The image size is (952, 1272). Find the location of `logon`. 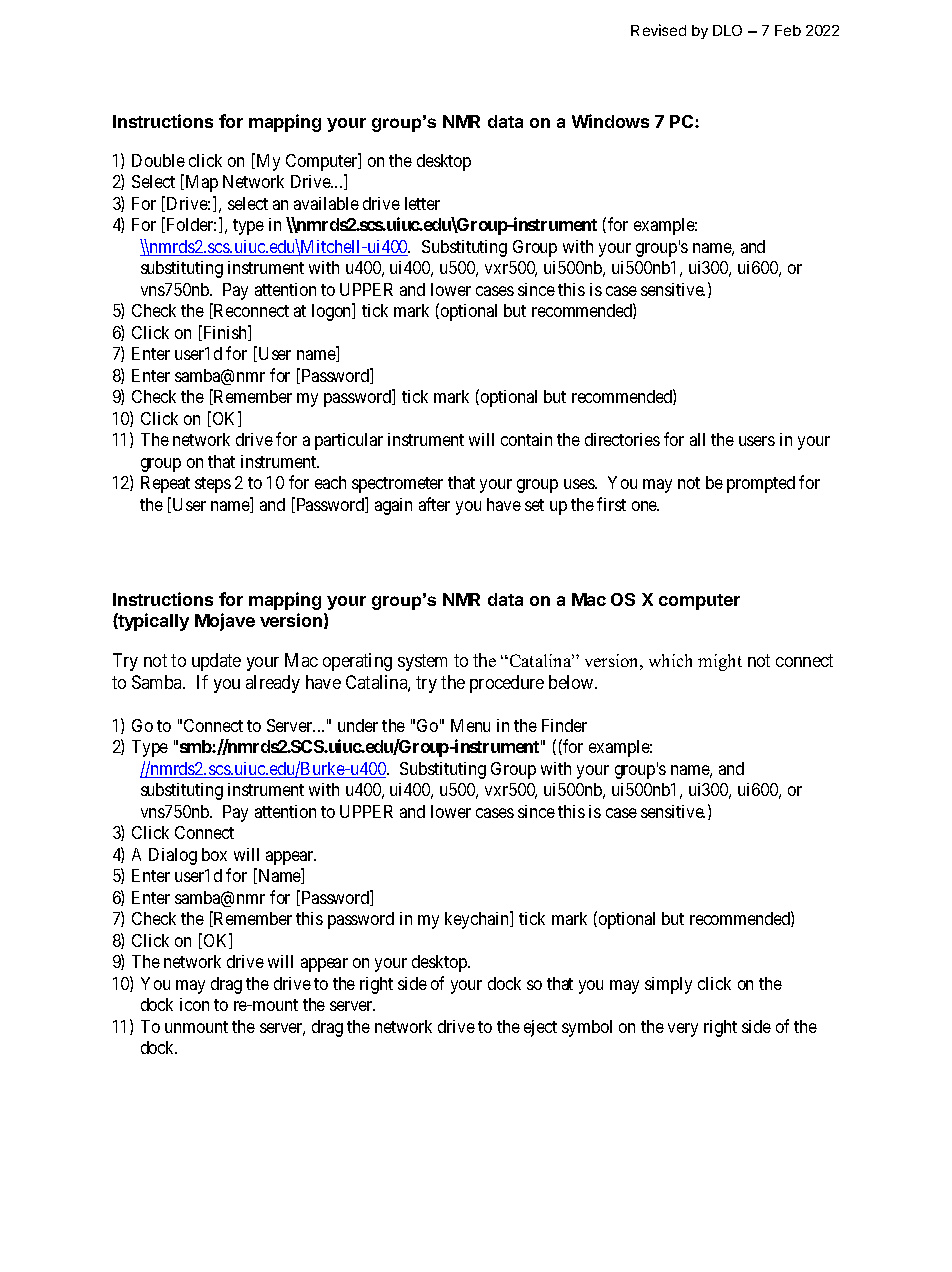

logon is located at coordinates (333, 312).
